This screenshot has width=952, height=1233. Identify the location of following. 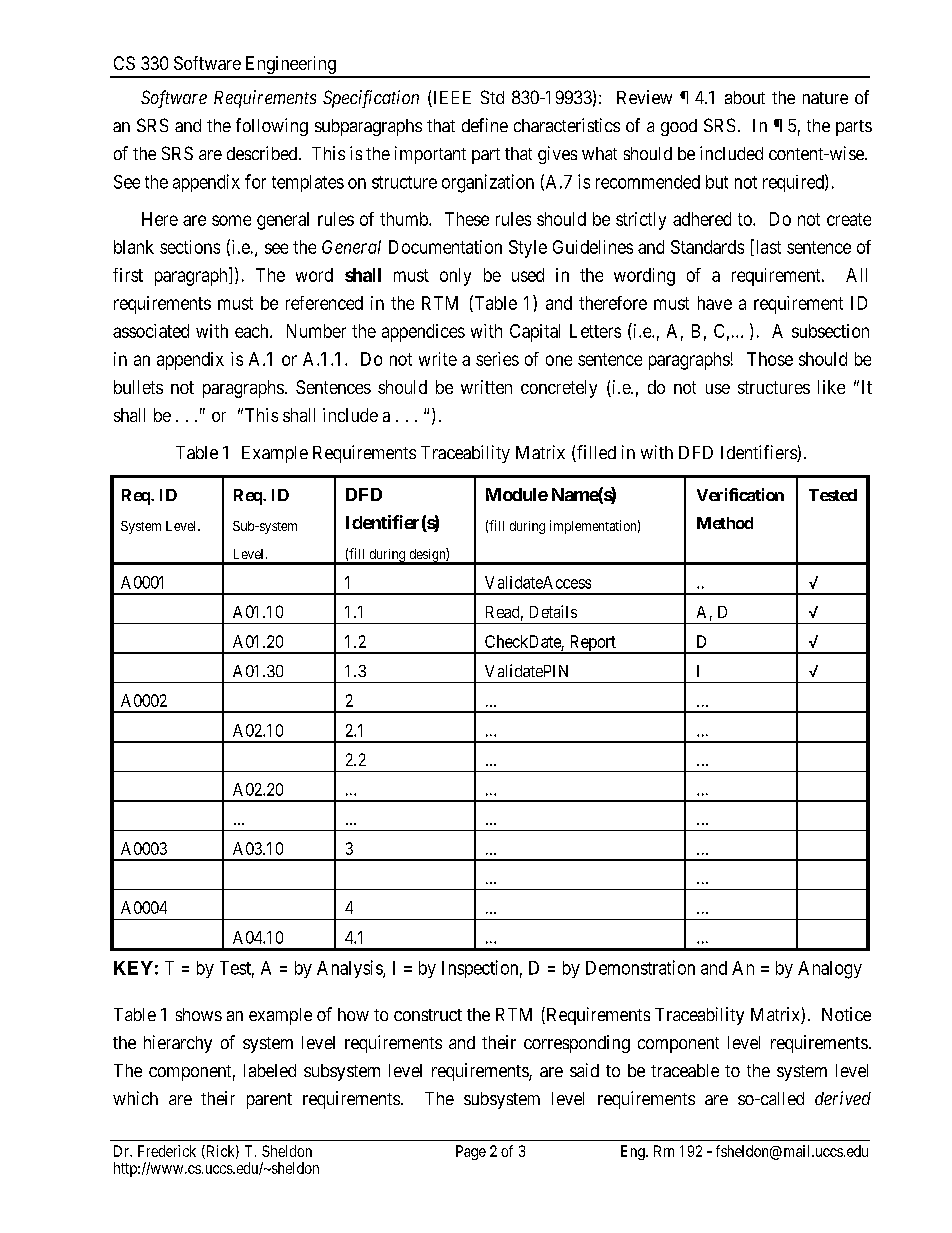
(272, 127).
